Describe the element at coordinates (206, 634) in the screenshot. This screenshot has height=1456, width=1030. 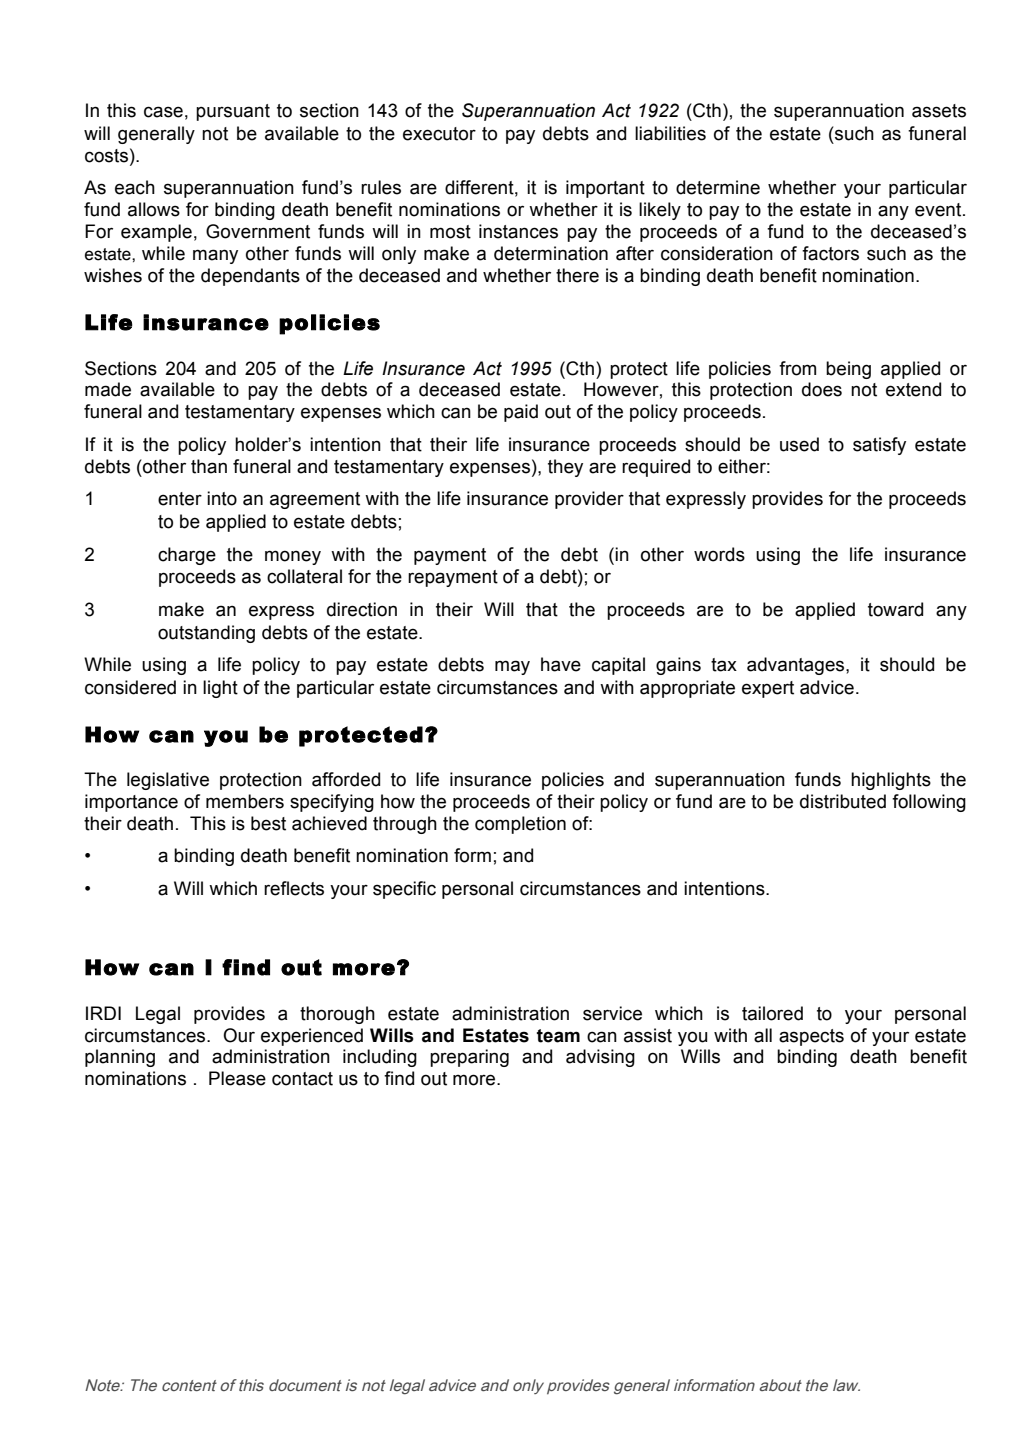
I see `outstanding` at that location.
